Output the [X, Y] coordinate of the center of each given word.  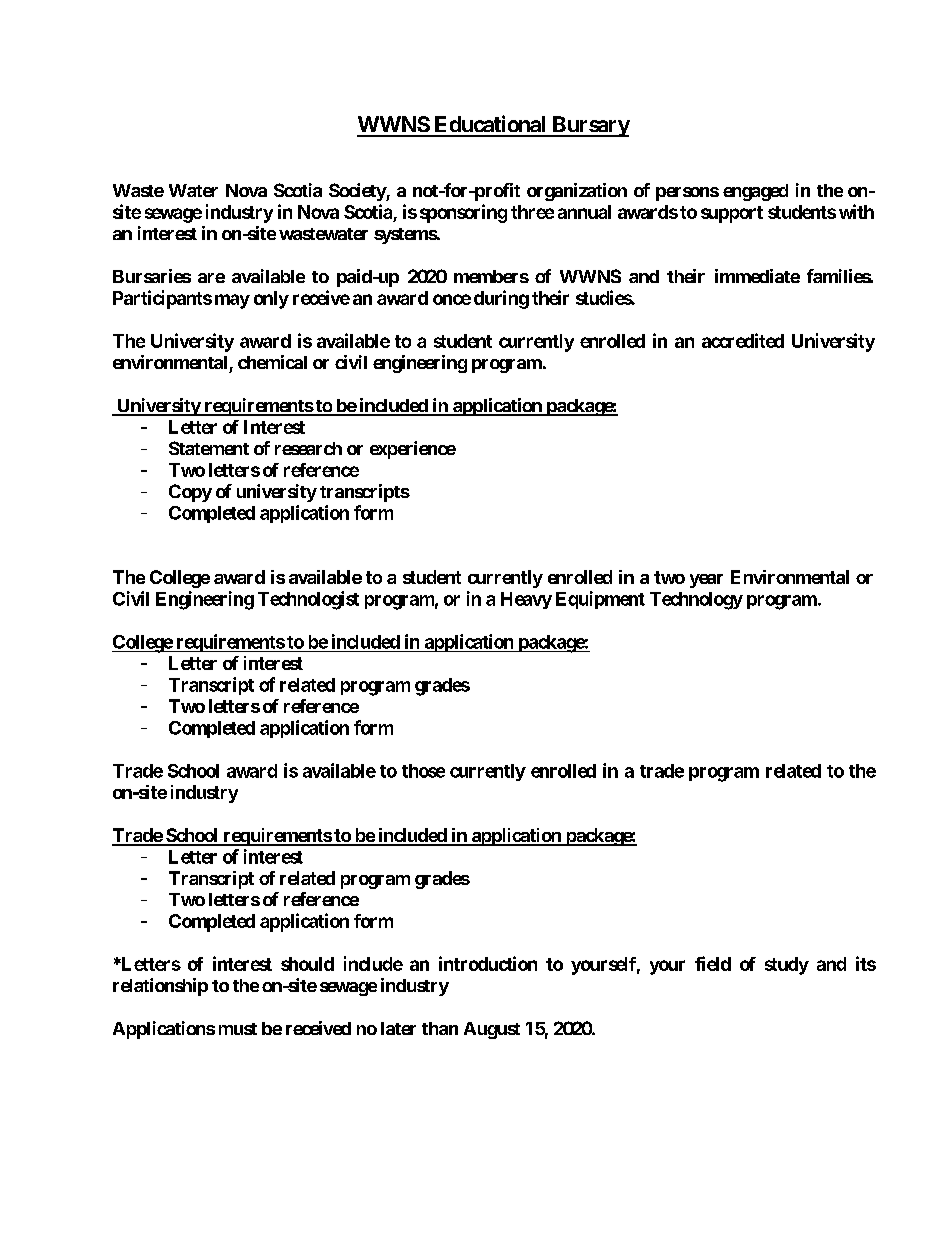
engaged [755, 192]
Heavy [526, 600]
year [706, 581]
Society [358, 192]
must [238, 1029]
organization [577, 192]
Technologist [308, 600]
